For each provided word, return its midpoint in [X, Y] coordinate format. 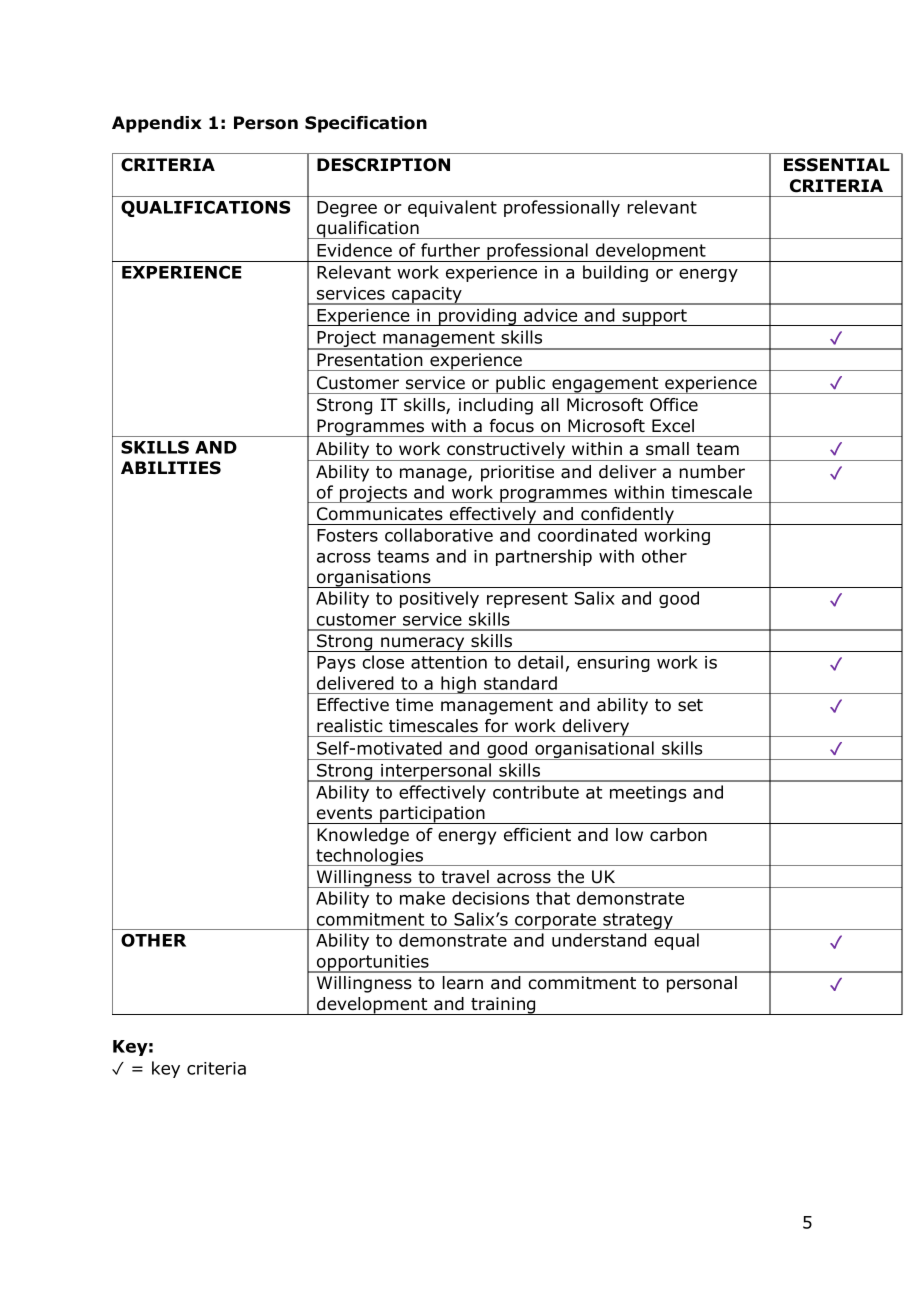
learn [463, 983]
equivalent [452, 208]
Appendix [157, 124]
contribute [536, 792]
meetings [648, 794]
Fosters [347, 535]
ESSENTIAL [837, 165]
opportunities [373, 964]
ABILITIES [171, 468]
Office [674, 405]
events [344, 813]
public [521, 385]
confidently [627, 516]
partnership [544, 557]
